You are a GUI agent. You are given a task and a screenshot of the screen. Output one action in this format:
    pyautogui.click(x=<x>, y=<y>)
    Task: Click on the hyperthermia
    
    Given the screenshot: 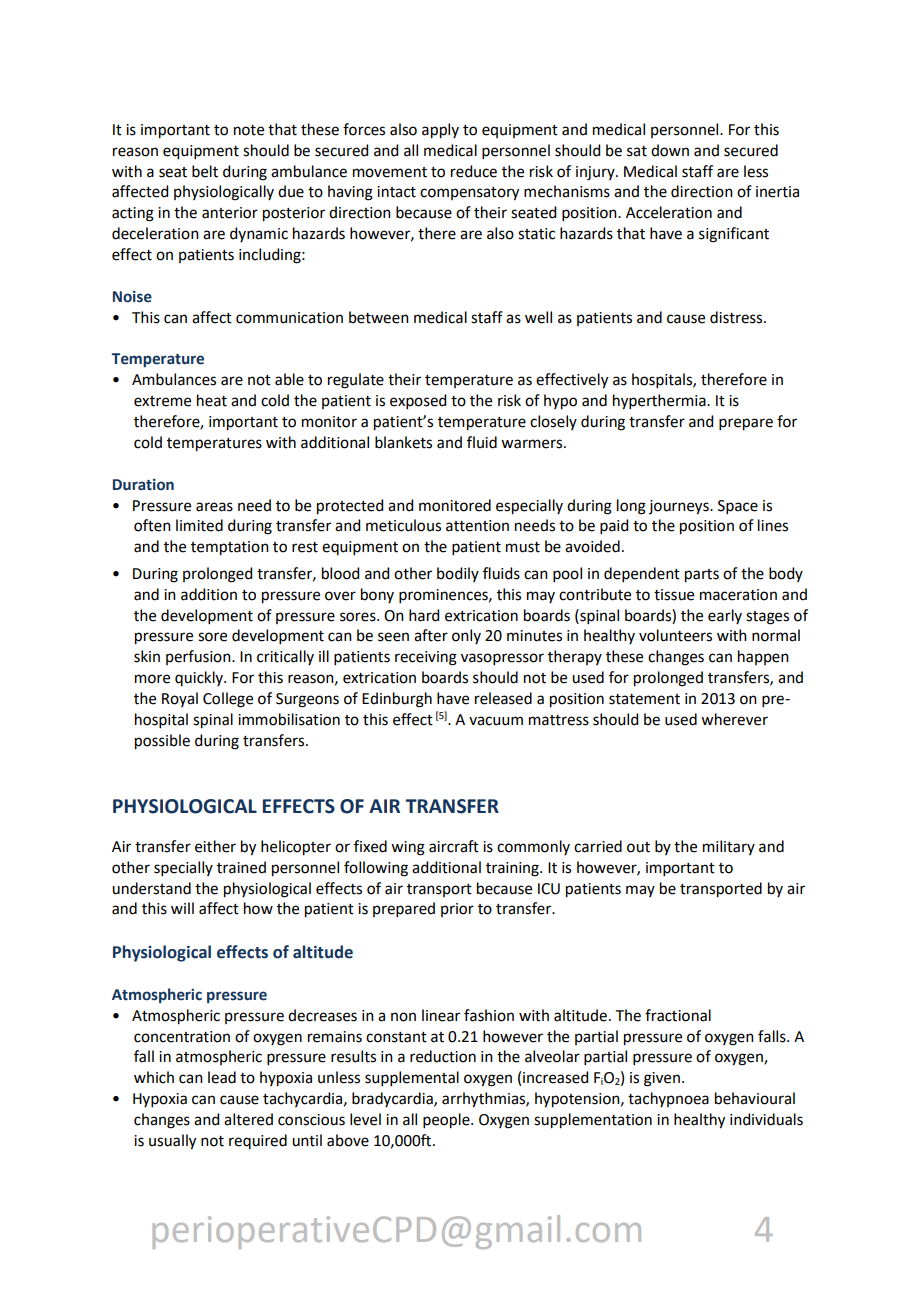 What is the action you would take?
    pyautogui.click(x=660, y=402)
